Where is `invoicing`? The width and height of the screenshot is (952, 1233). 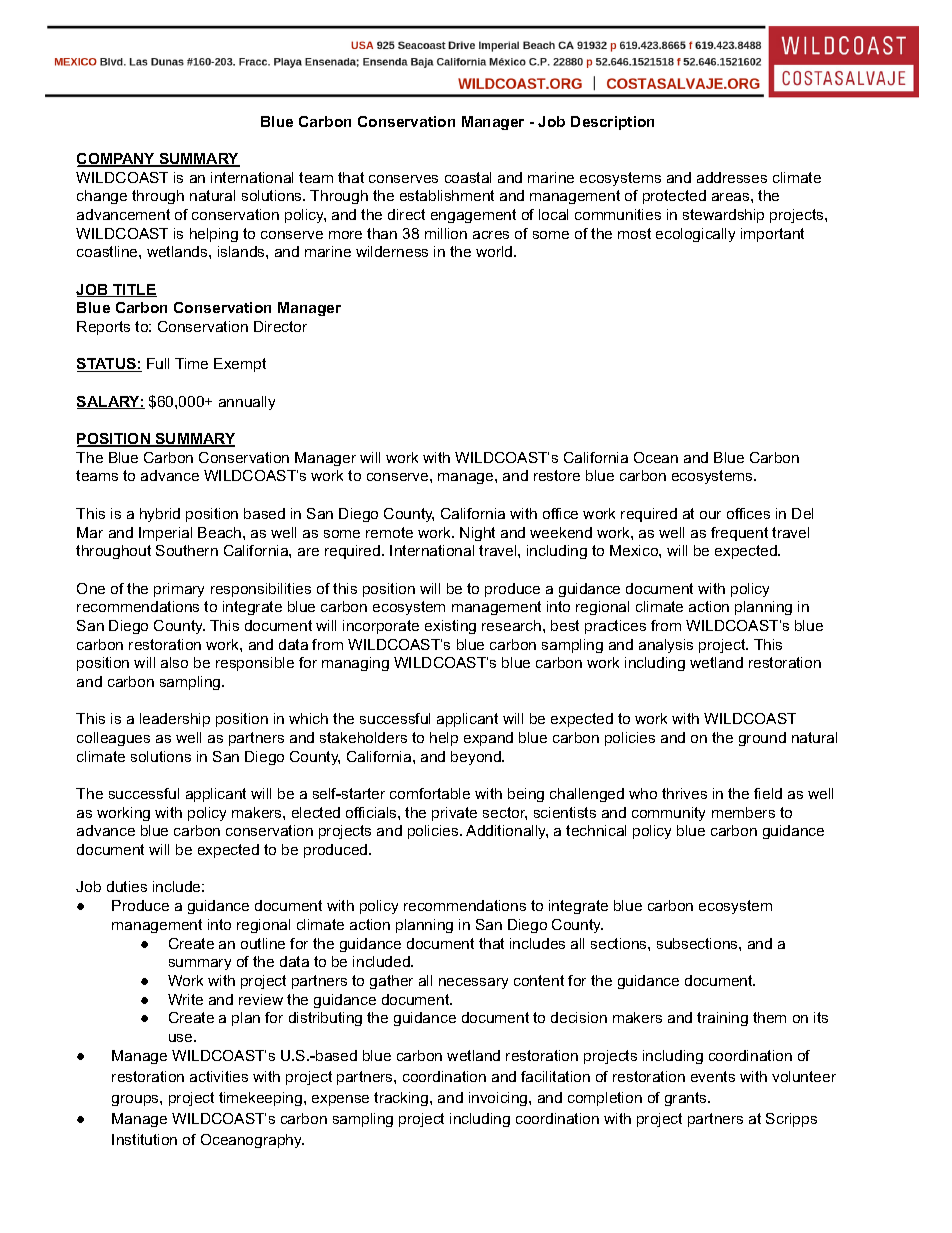 invoicing is located at coordinates (499, 1099).
